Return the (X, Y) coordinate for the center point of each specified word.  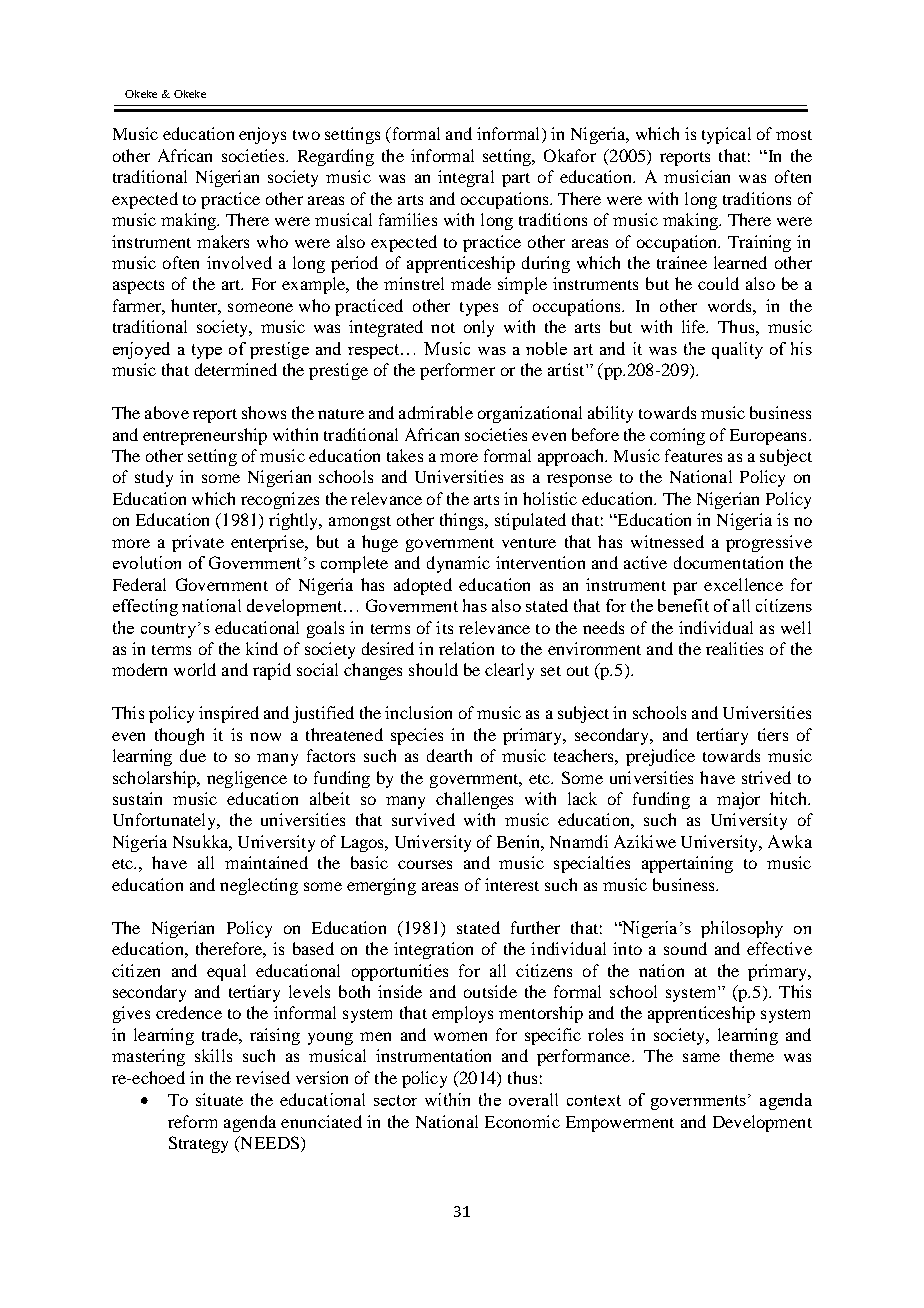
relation (466, 648)
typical (726, 135)
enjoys (262, 135)
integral (466, 178)
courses (425, 864)
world (195, 669)
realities (734, 648)
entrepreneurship (205, 436)
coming (677, 436)
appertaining (687, 864)
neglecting (259, 886)
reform (192, 1121)
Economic (522, 1121)
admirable (436, 412)
